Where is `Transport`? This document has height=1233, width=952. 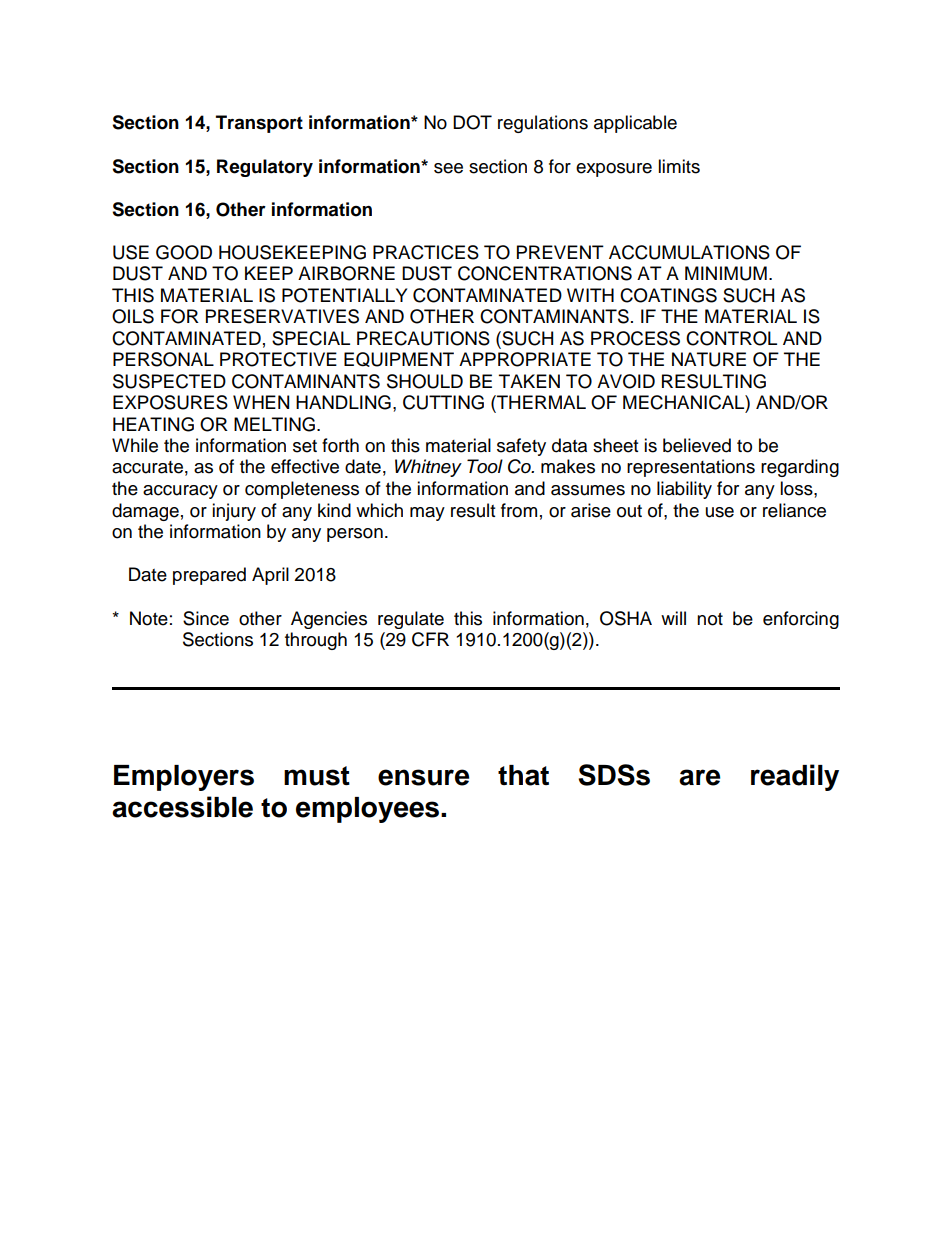 Transport is located at coordinates (259, 124).
